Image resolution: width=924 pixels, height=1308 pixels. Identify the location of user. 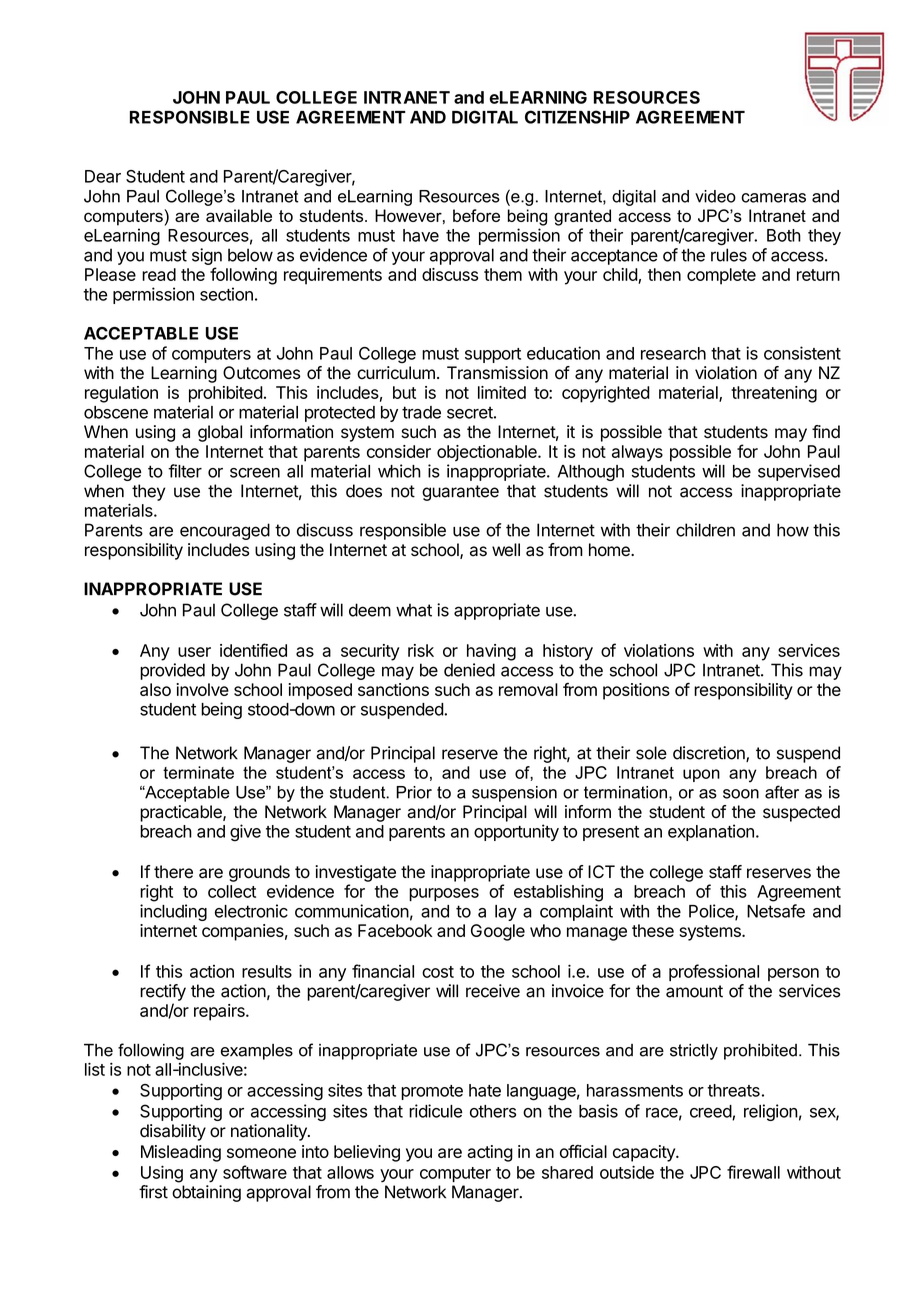
(194, 652).
